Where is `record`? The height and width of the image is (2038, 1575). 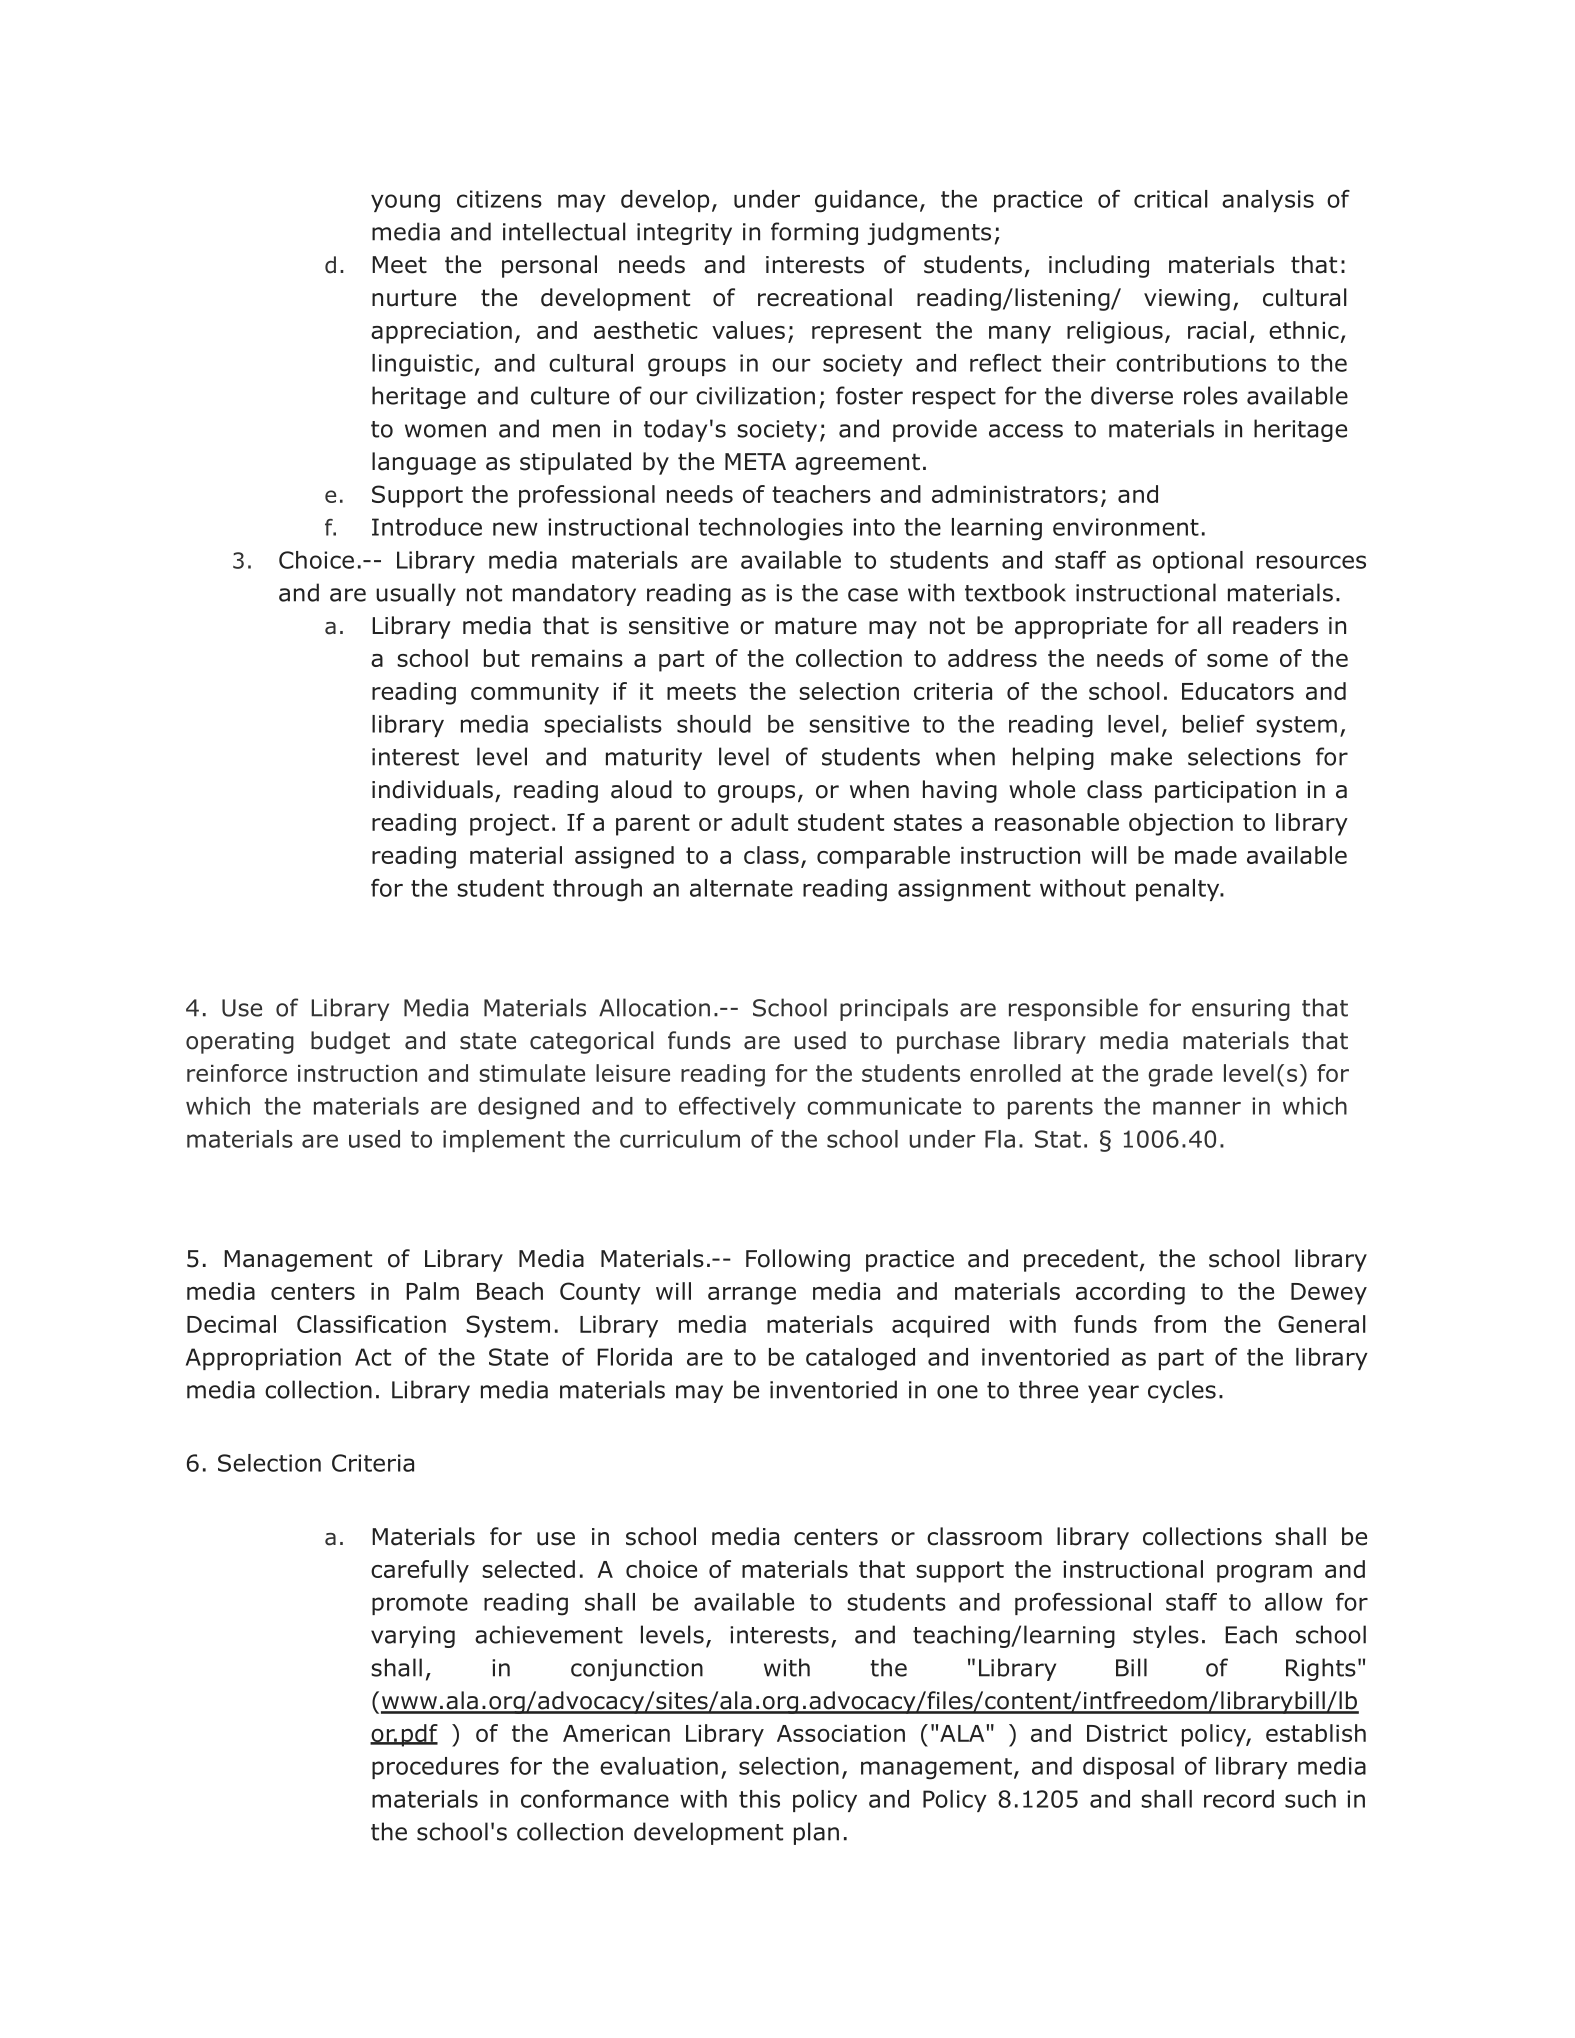 record is located at coordinates (1239, 1799).
